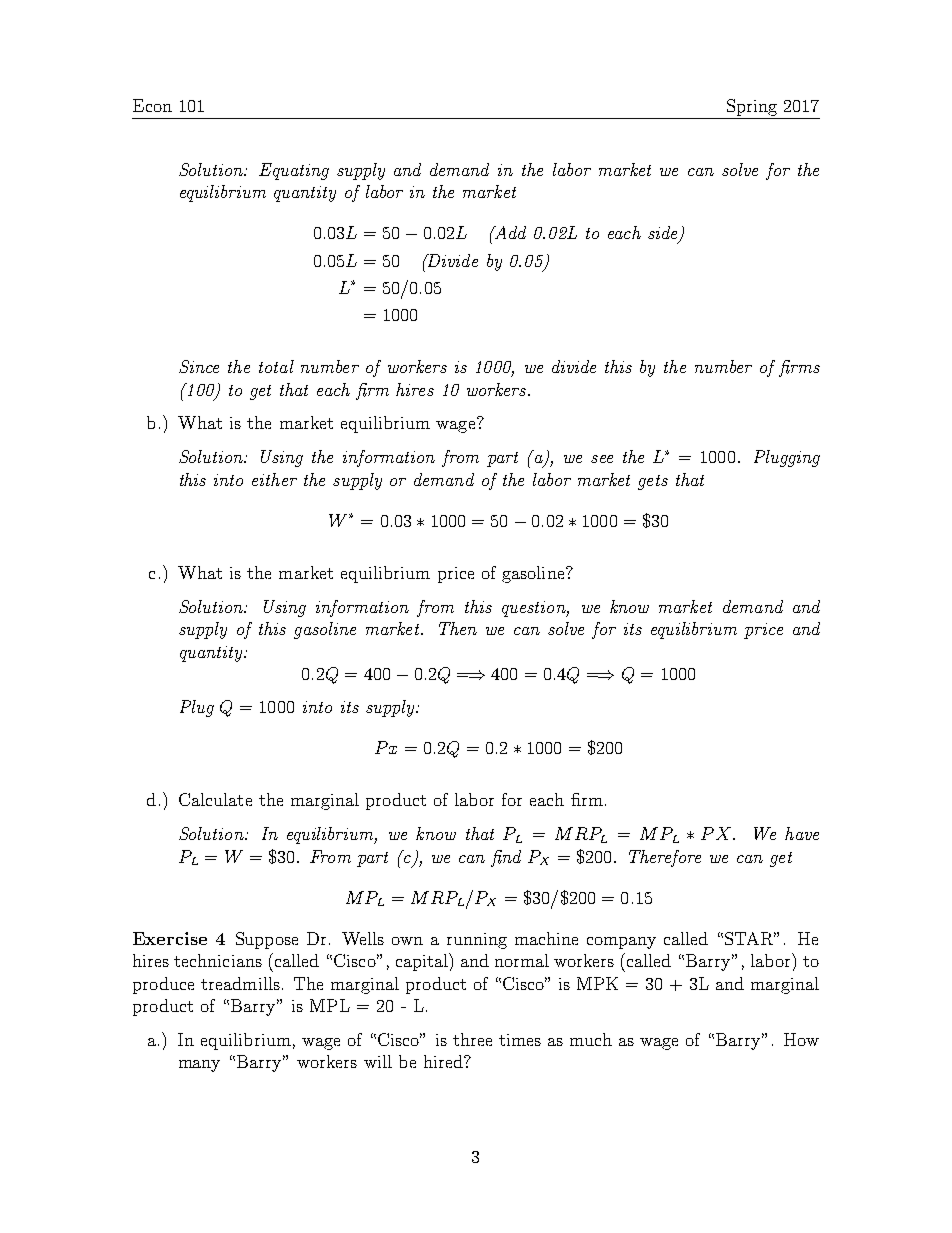  I want to click on How, so click(801, 1039).
